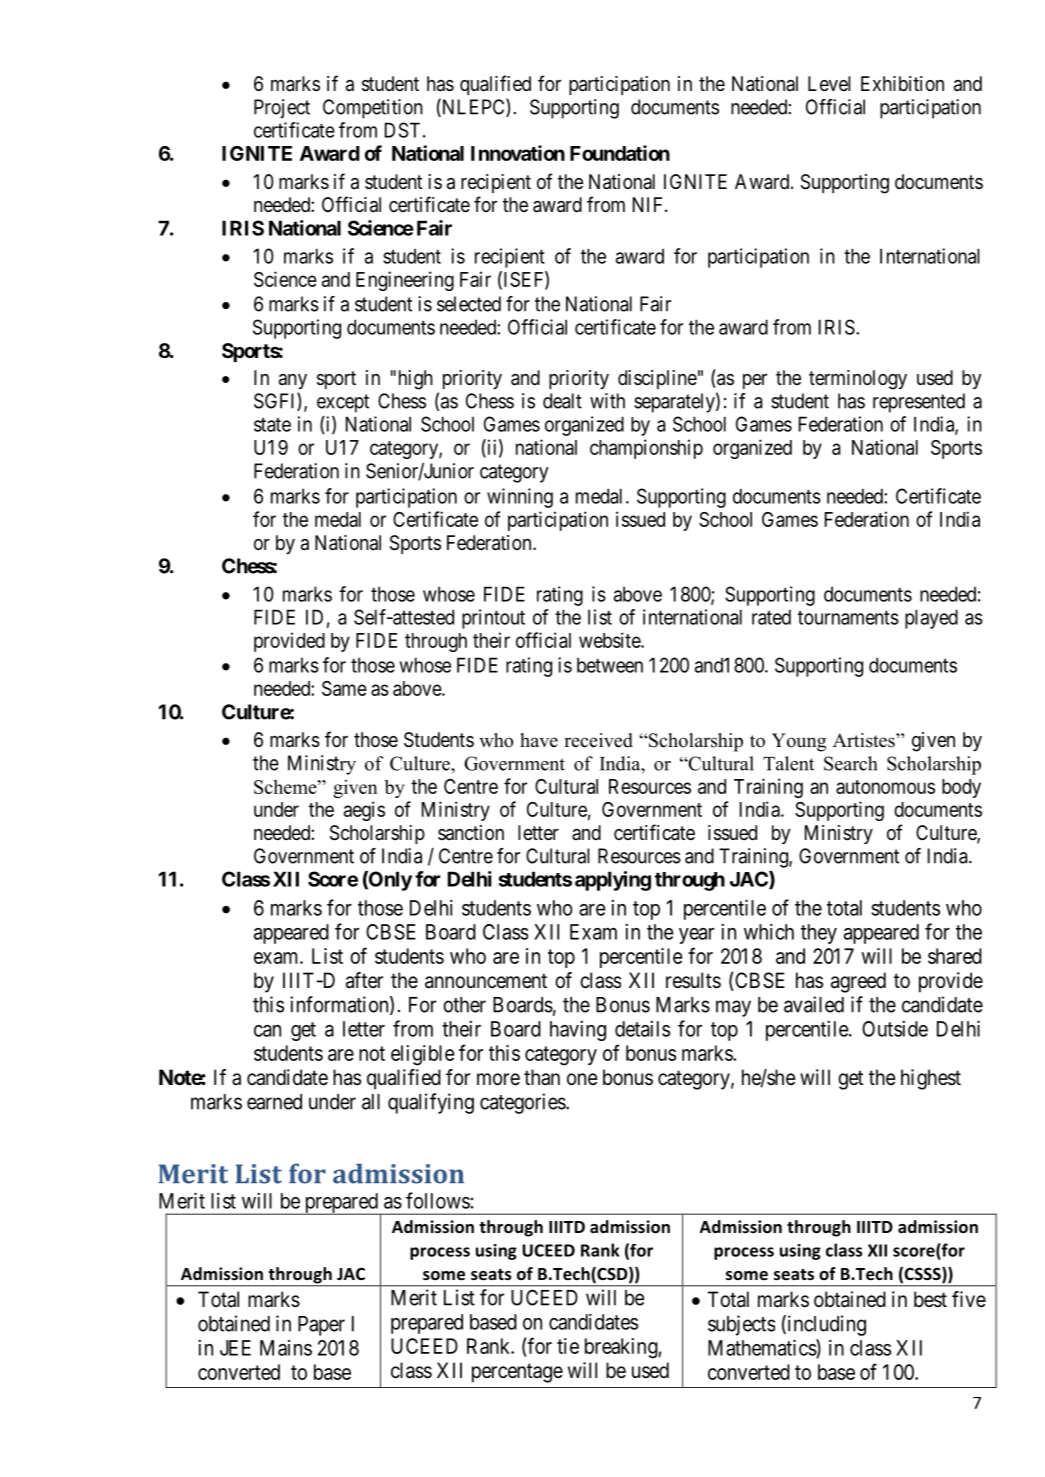 The height and width of the screenshot is (1477, 1045). I want to click on Paper, so click(321, 1326).
